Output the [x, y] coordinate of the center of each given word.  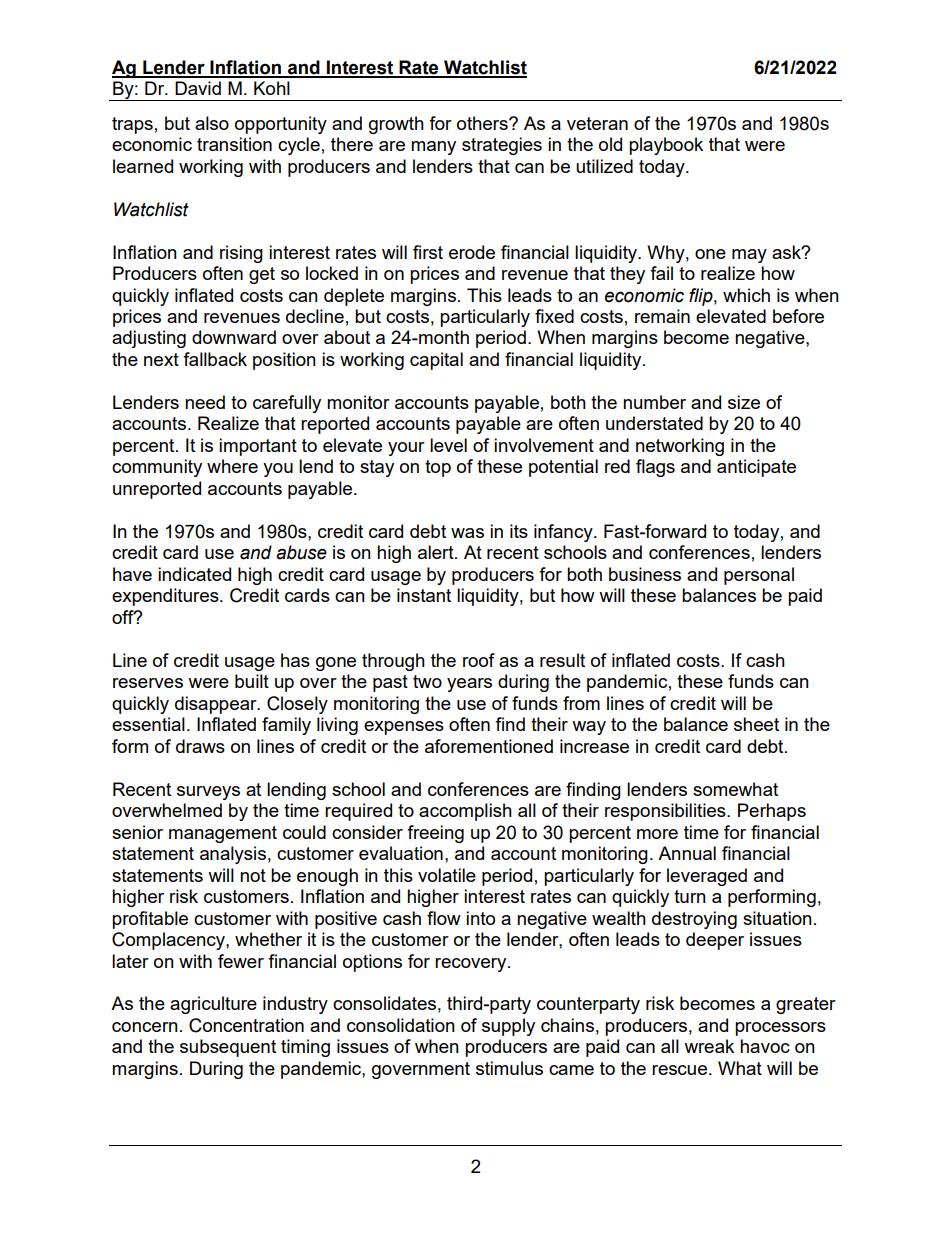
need [205, 402]
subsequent [228, 1048]
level [448, 445]
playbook [666, 146]
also [212, 123]
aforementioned [489, 746]
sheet [756, 724]
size [744, 402]
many [433, 148]
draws [200, 746]
